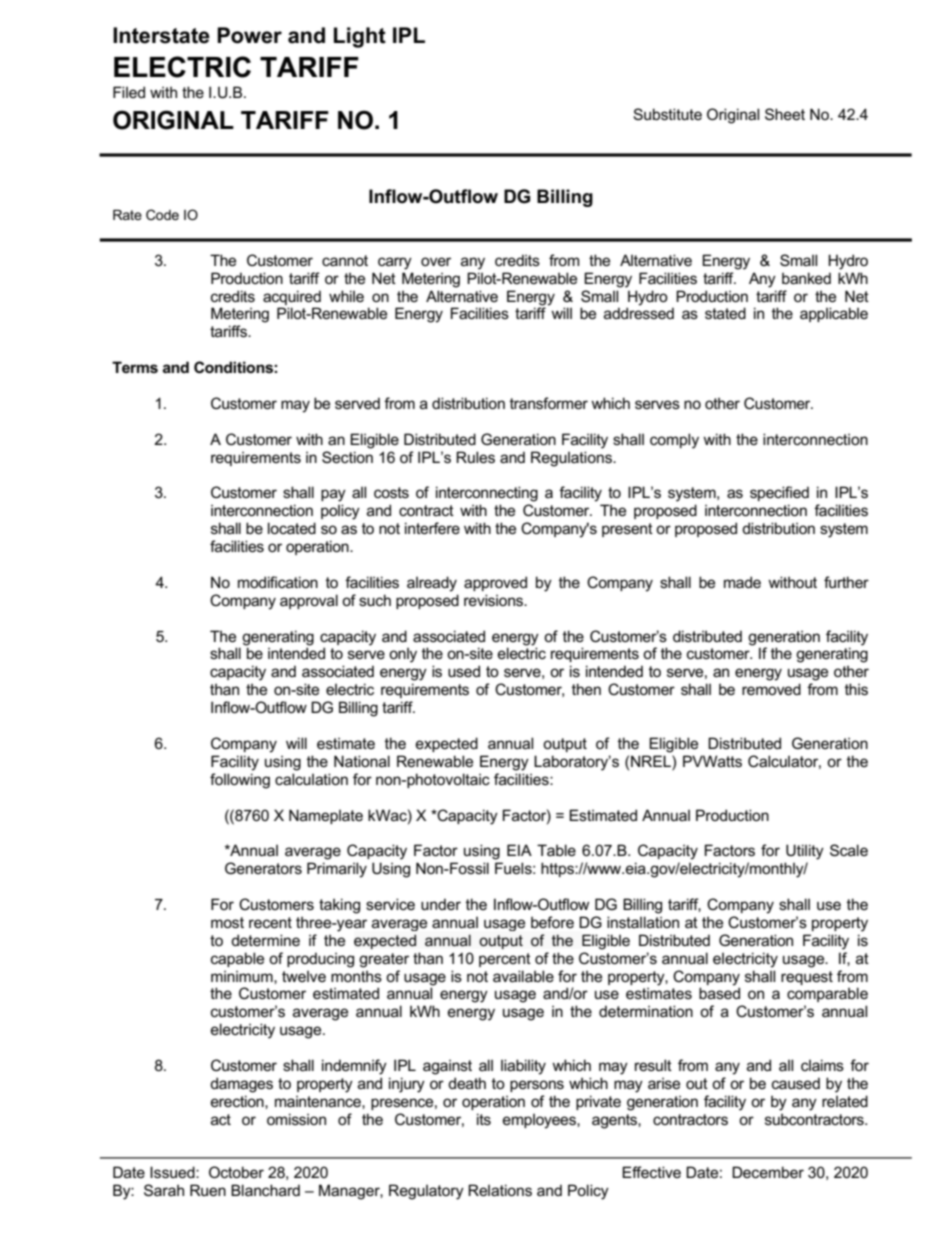 The height and width of the document is (1233, 952). Describe the element at coordinates (240, 781) in the document. I see `following` at that location.
